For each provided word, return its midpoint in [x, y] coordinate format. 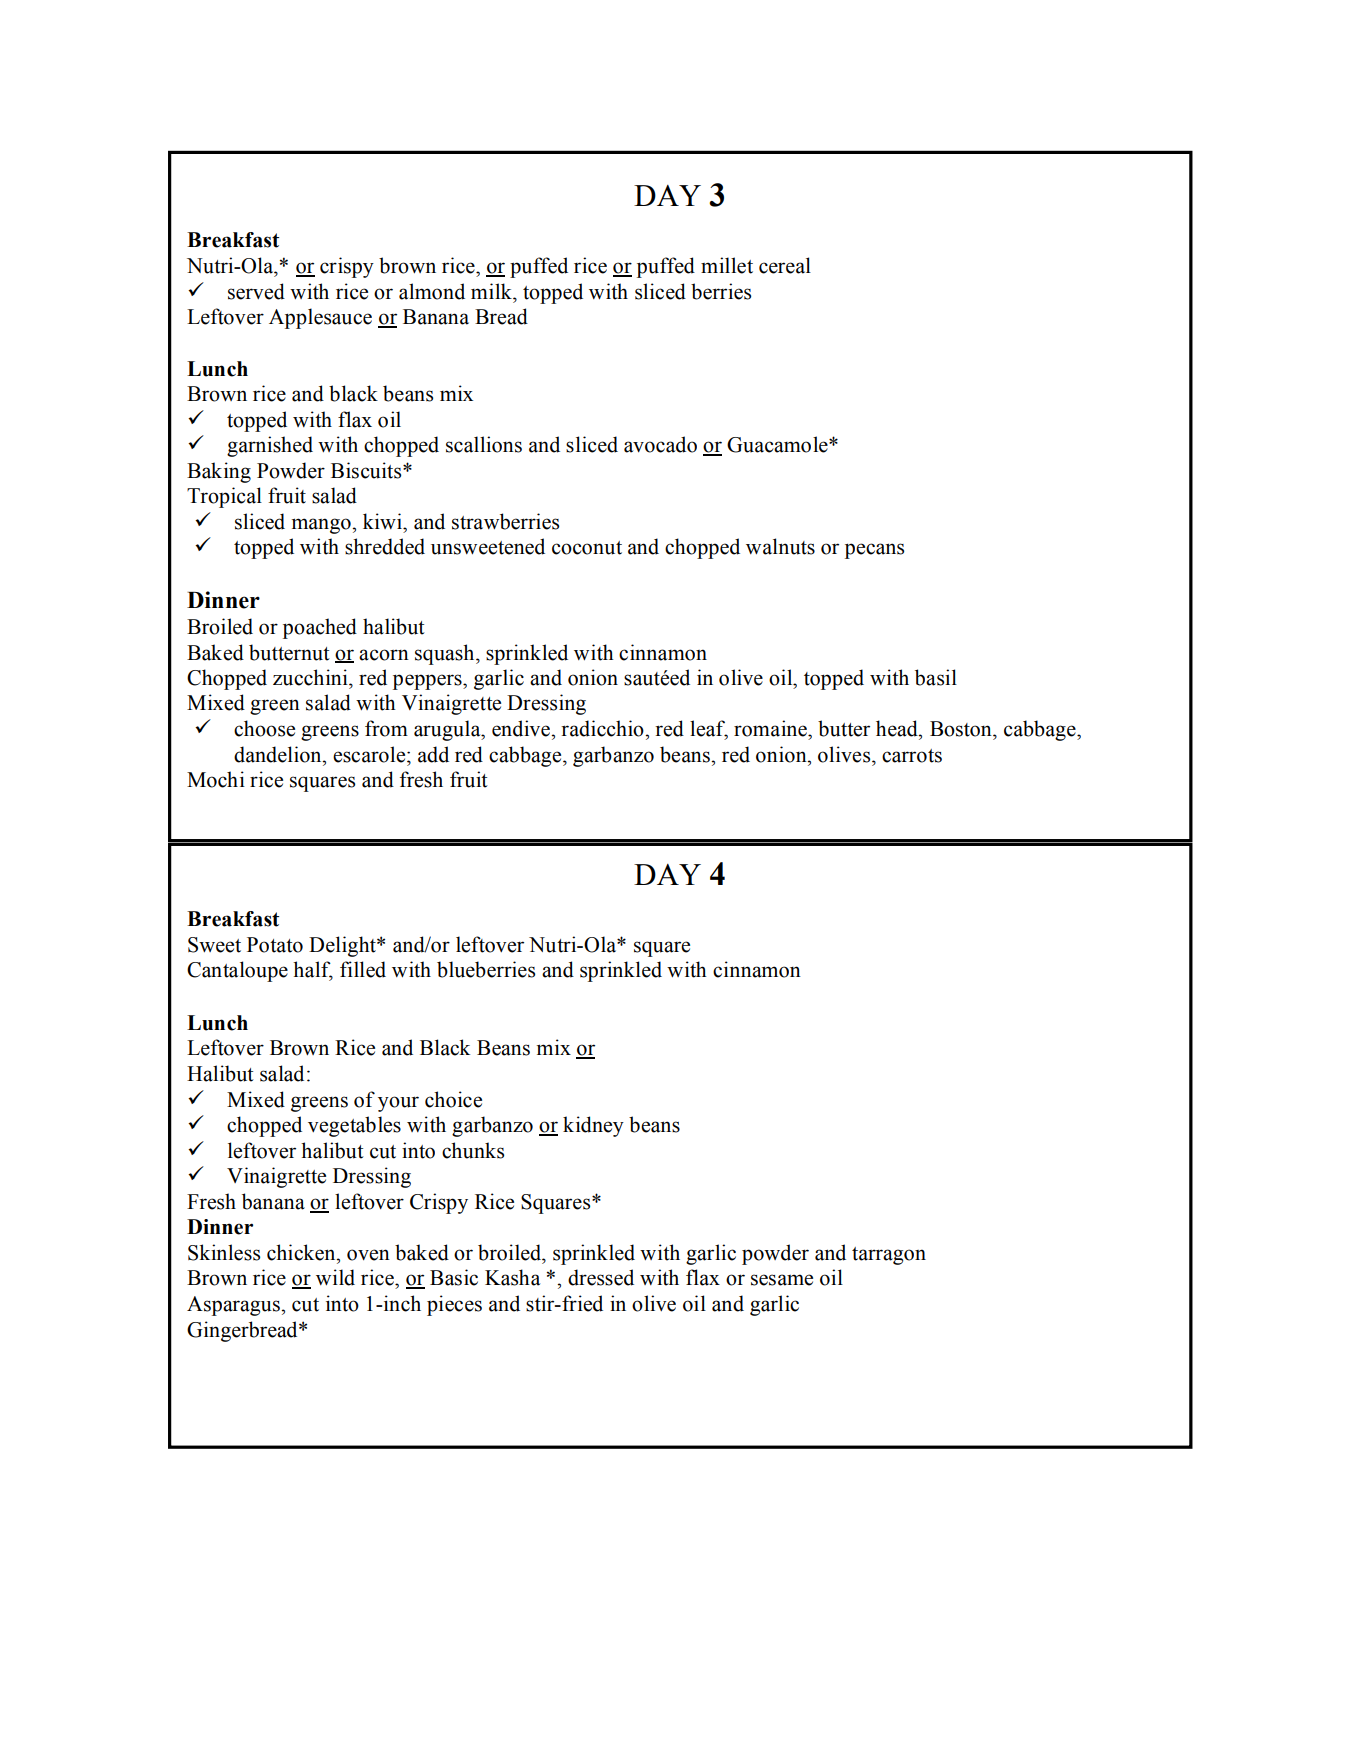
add [433, 754]
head [898, 728]
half [313, 970]
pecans [874, 551]
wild [335, 1277]
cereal [785, 265]
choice [453, 1099]
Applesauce [320, 318]
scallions [484, 444]
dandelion [279, 754]
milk [492, 291]
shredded [385, 546]
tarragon [889, 1256]
